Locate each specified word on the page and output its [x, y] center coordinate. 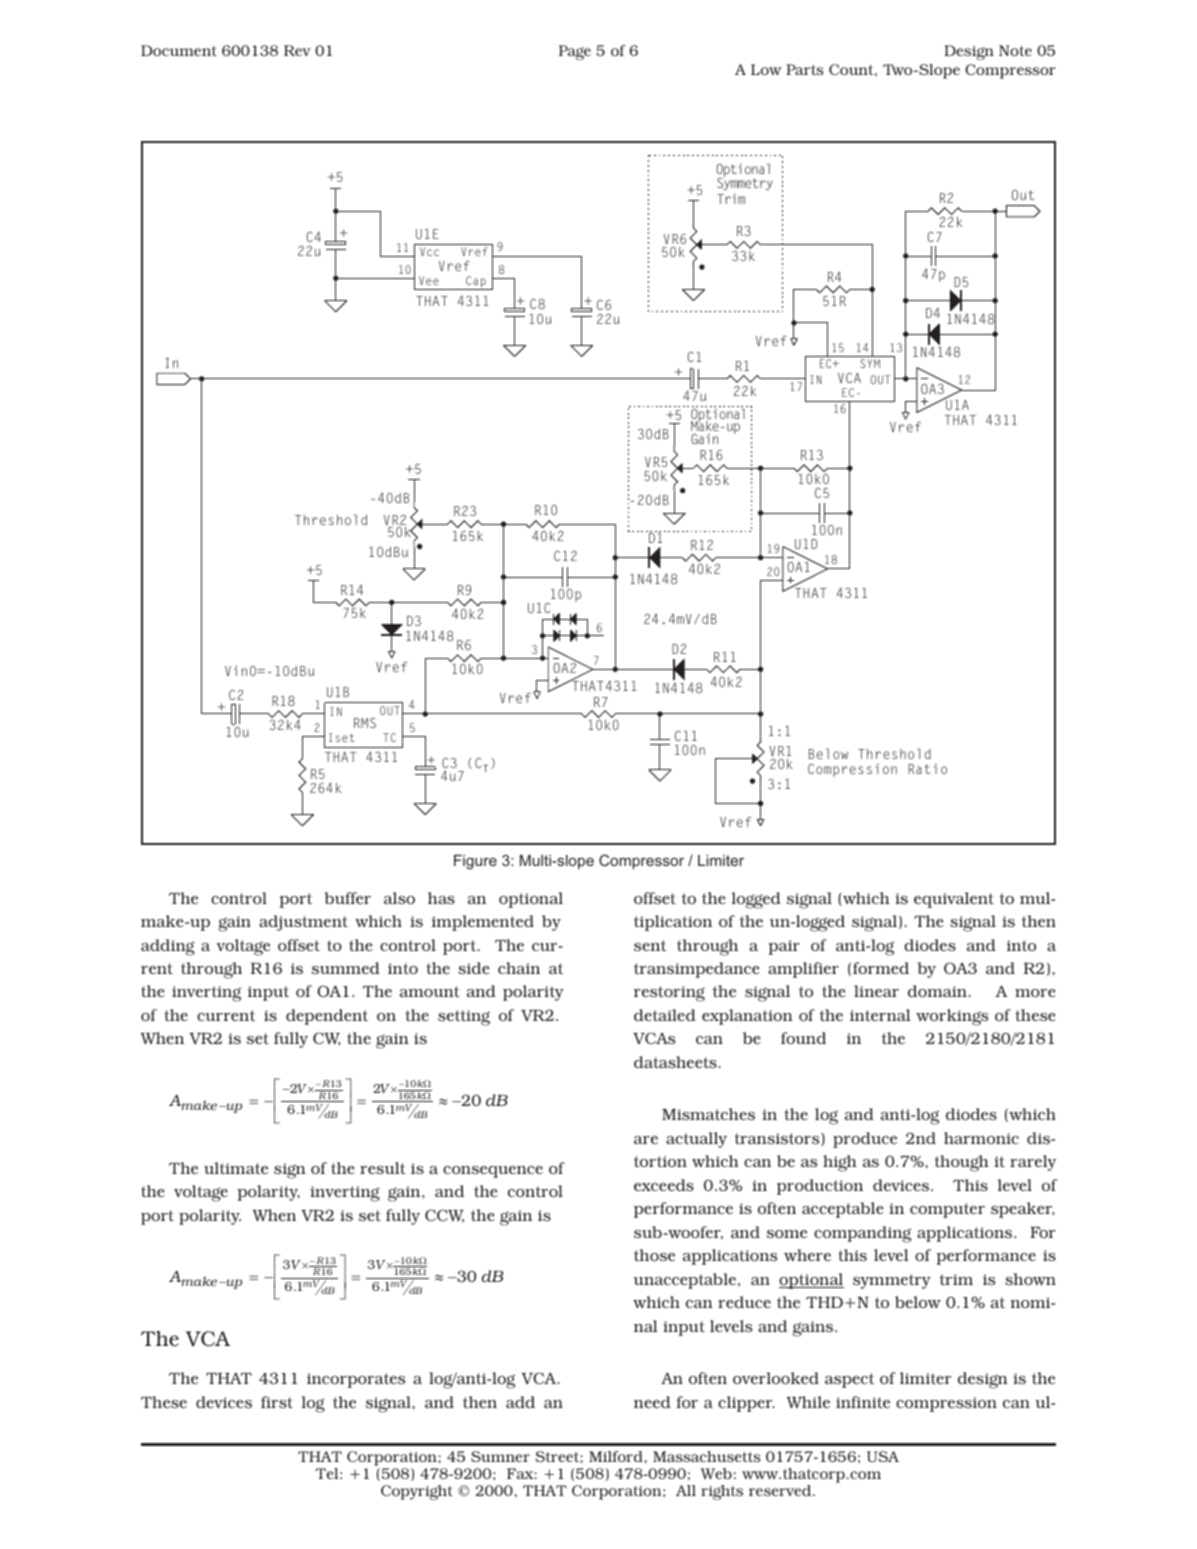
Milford [617, 1456]
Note [1015, 50]
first [277, 1402]
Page [575, 52]
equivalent [954, 900]
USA [883, 1456]
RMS [365, 723]
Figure [475, 862]
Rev [297, 50]
